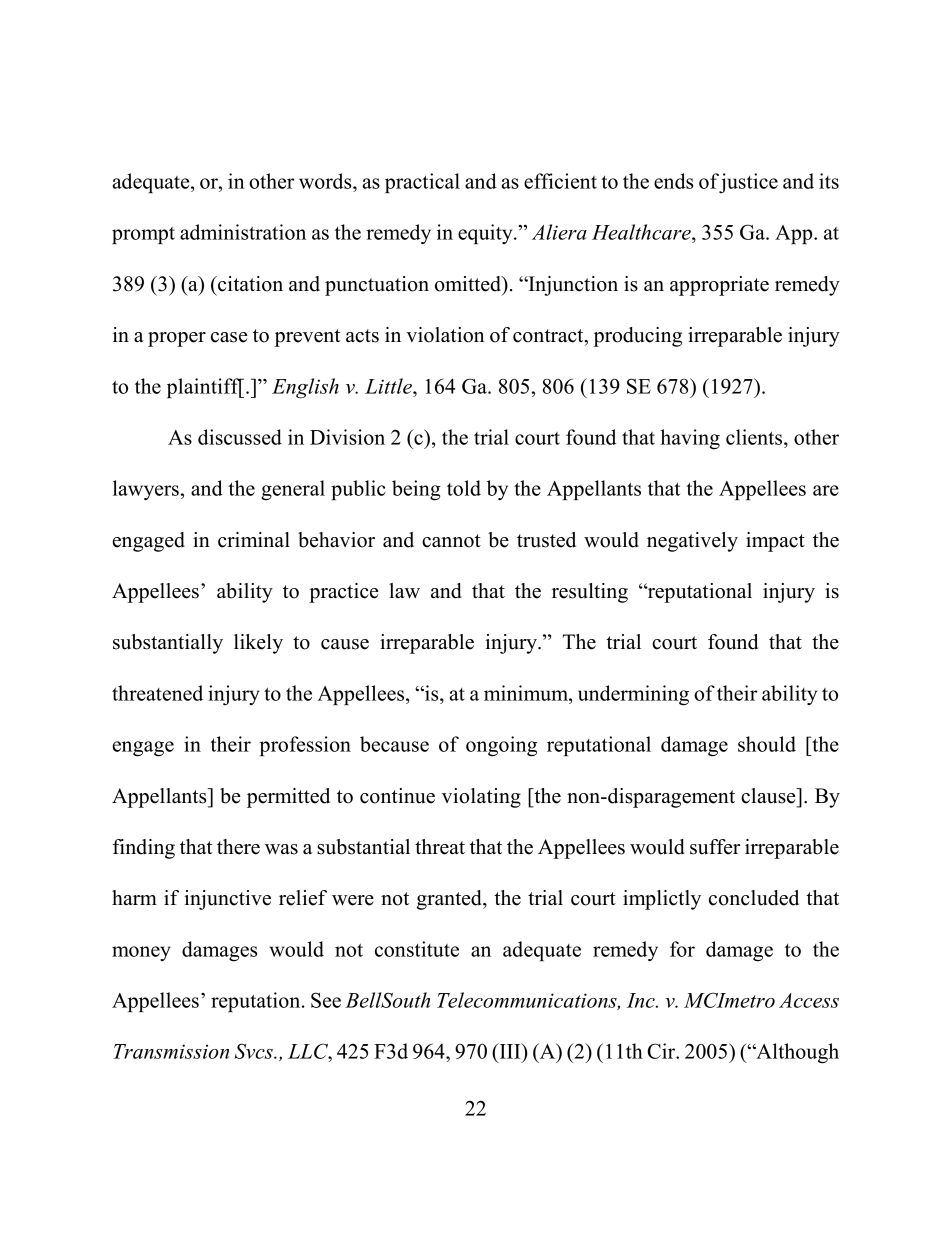  I want to click on resulting, so click(590, 593).
